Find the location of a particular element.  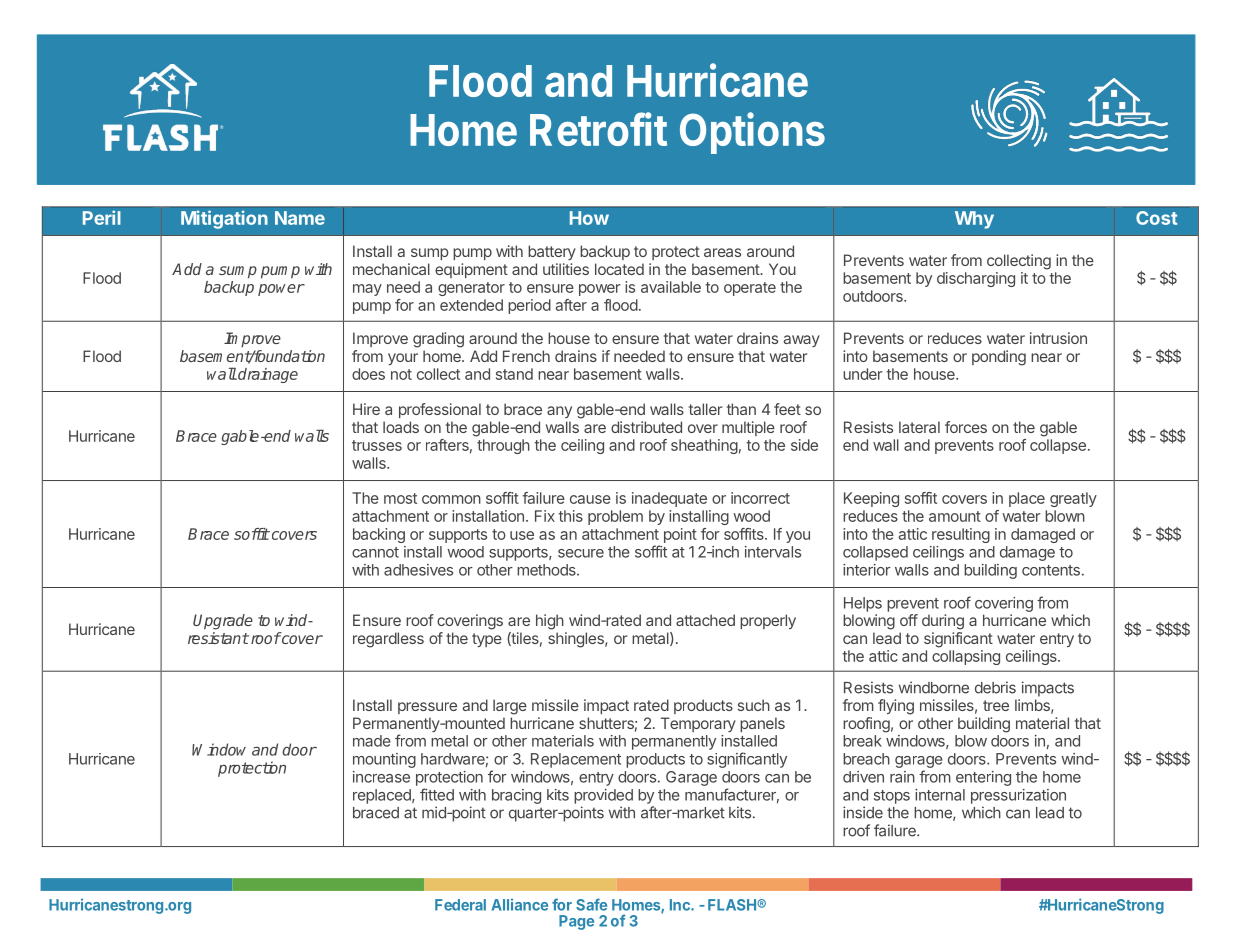

intrusion is located at coordinates (1058, 338).
